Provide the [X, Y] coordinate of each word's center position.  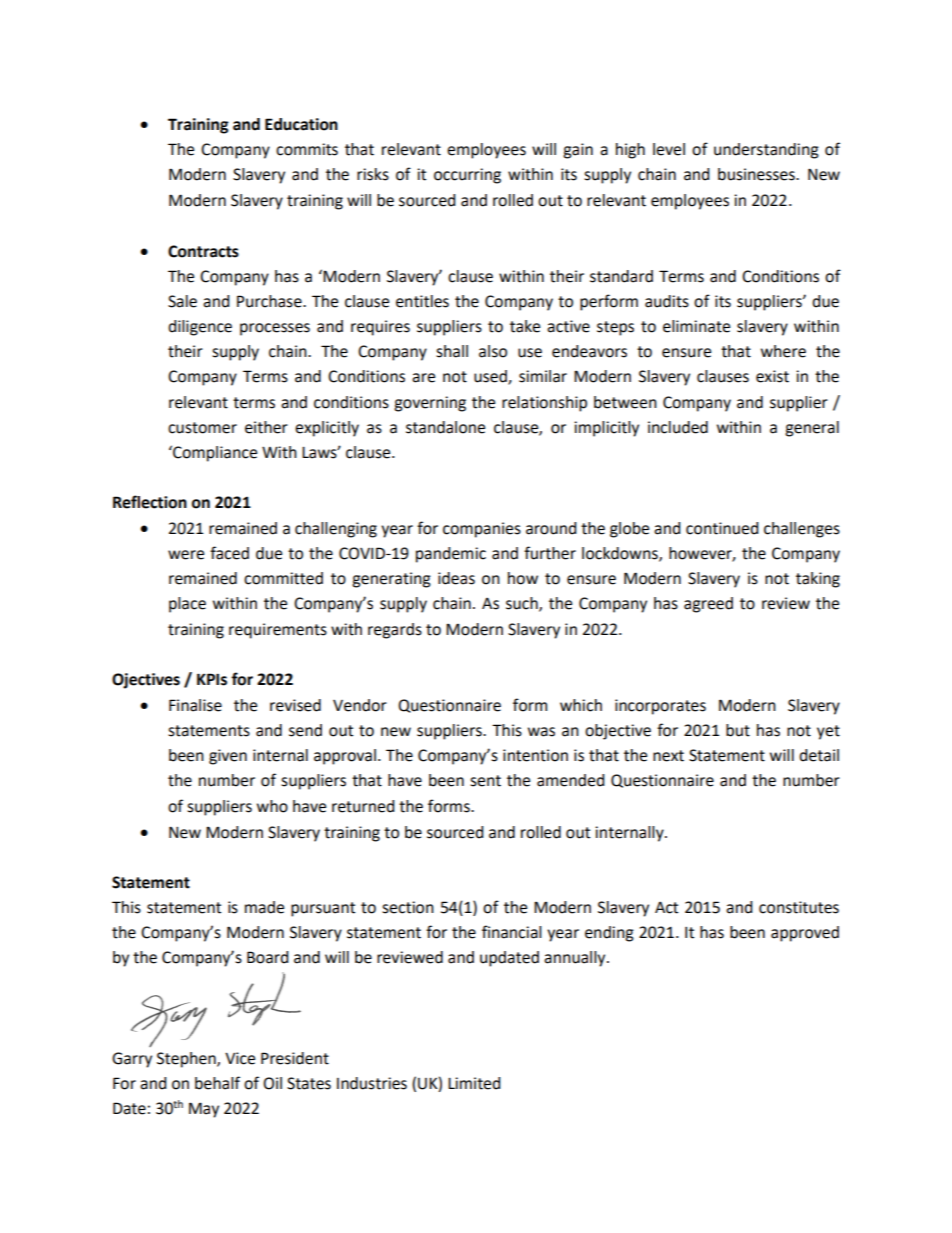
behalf [217, 1083]
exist [772, 376]
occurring [467, 176]
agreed [708, 605]
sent [485, 781]
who [272, 806]
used [491, 377]
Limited [474, 1083]
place [187, 605]
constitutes [799, 907]
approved [805, 934]
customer [202, 428]
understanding [766, 151]
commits [307, 149]
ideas [456, 578]
